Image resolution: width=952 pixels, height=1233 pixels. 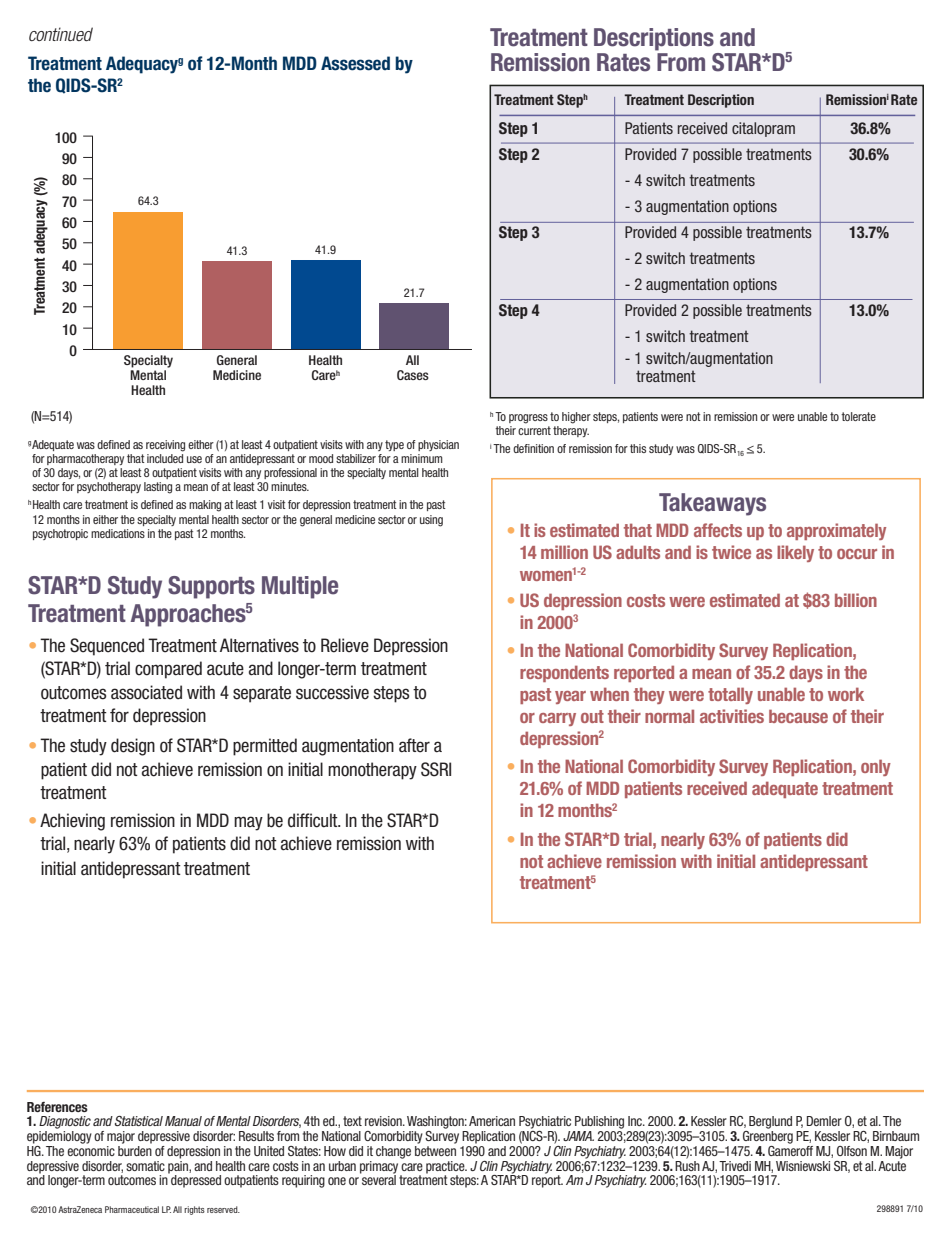 I want to click on somatic, so click(x=145, y=1166).
